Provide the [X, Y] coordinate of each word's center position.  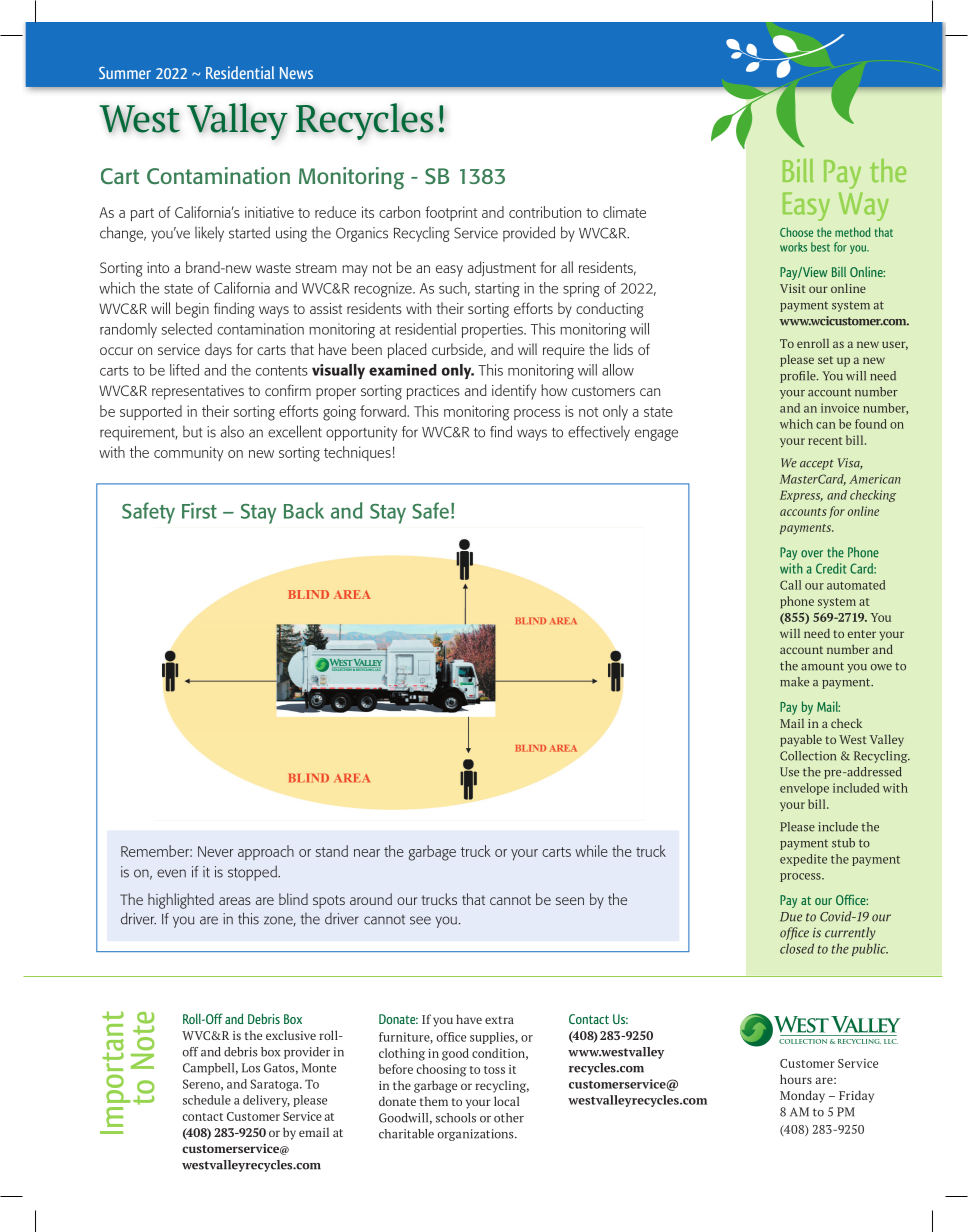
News [296, 73]
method [853, 232]
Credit [831, 568]
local [506, 1101]
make [794, 682]
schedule [207, 1100]
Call [790, 585]
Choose [796, 232]
